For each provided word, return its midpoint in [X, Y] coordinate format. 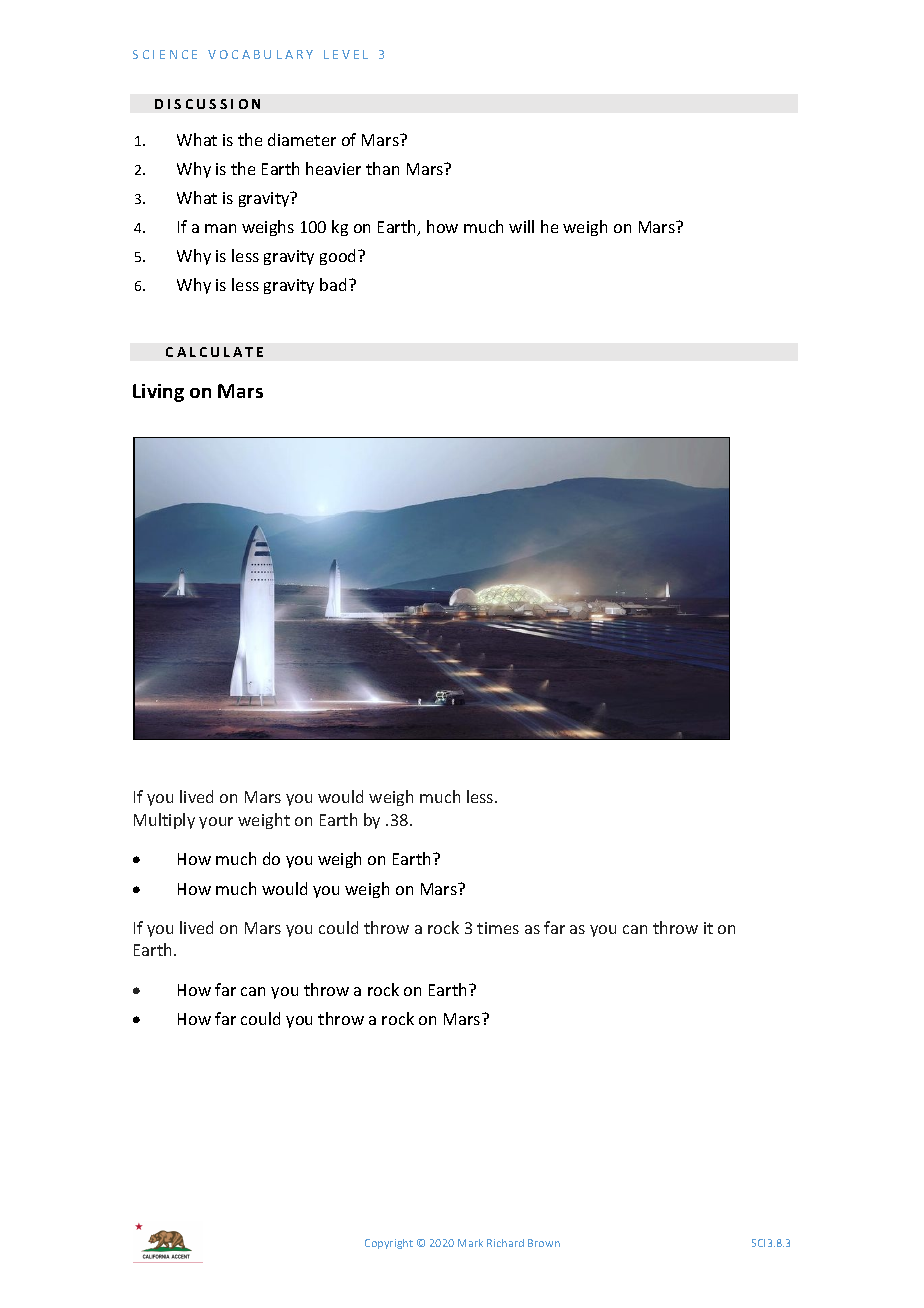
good [339, 257]
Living [158, 393]
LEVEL [346, 54]
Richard [505, 1243]
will [521, 226]
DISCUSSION [207, 104]
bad [333, 284]
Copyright [389, 1244]
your [216, 823]
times [498, 928]
